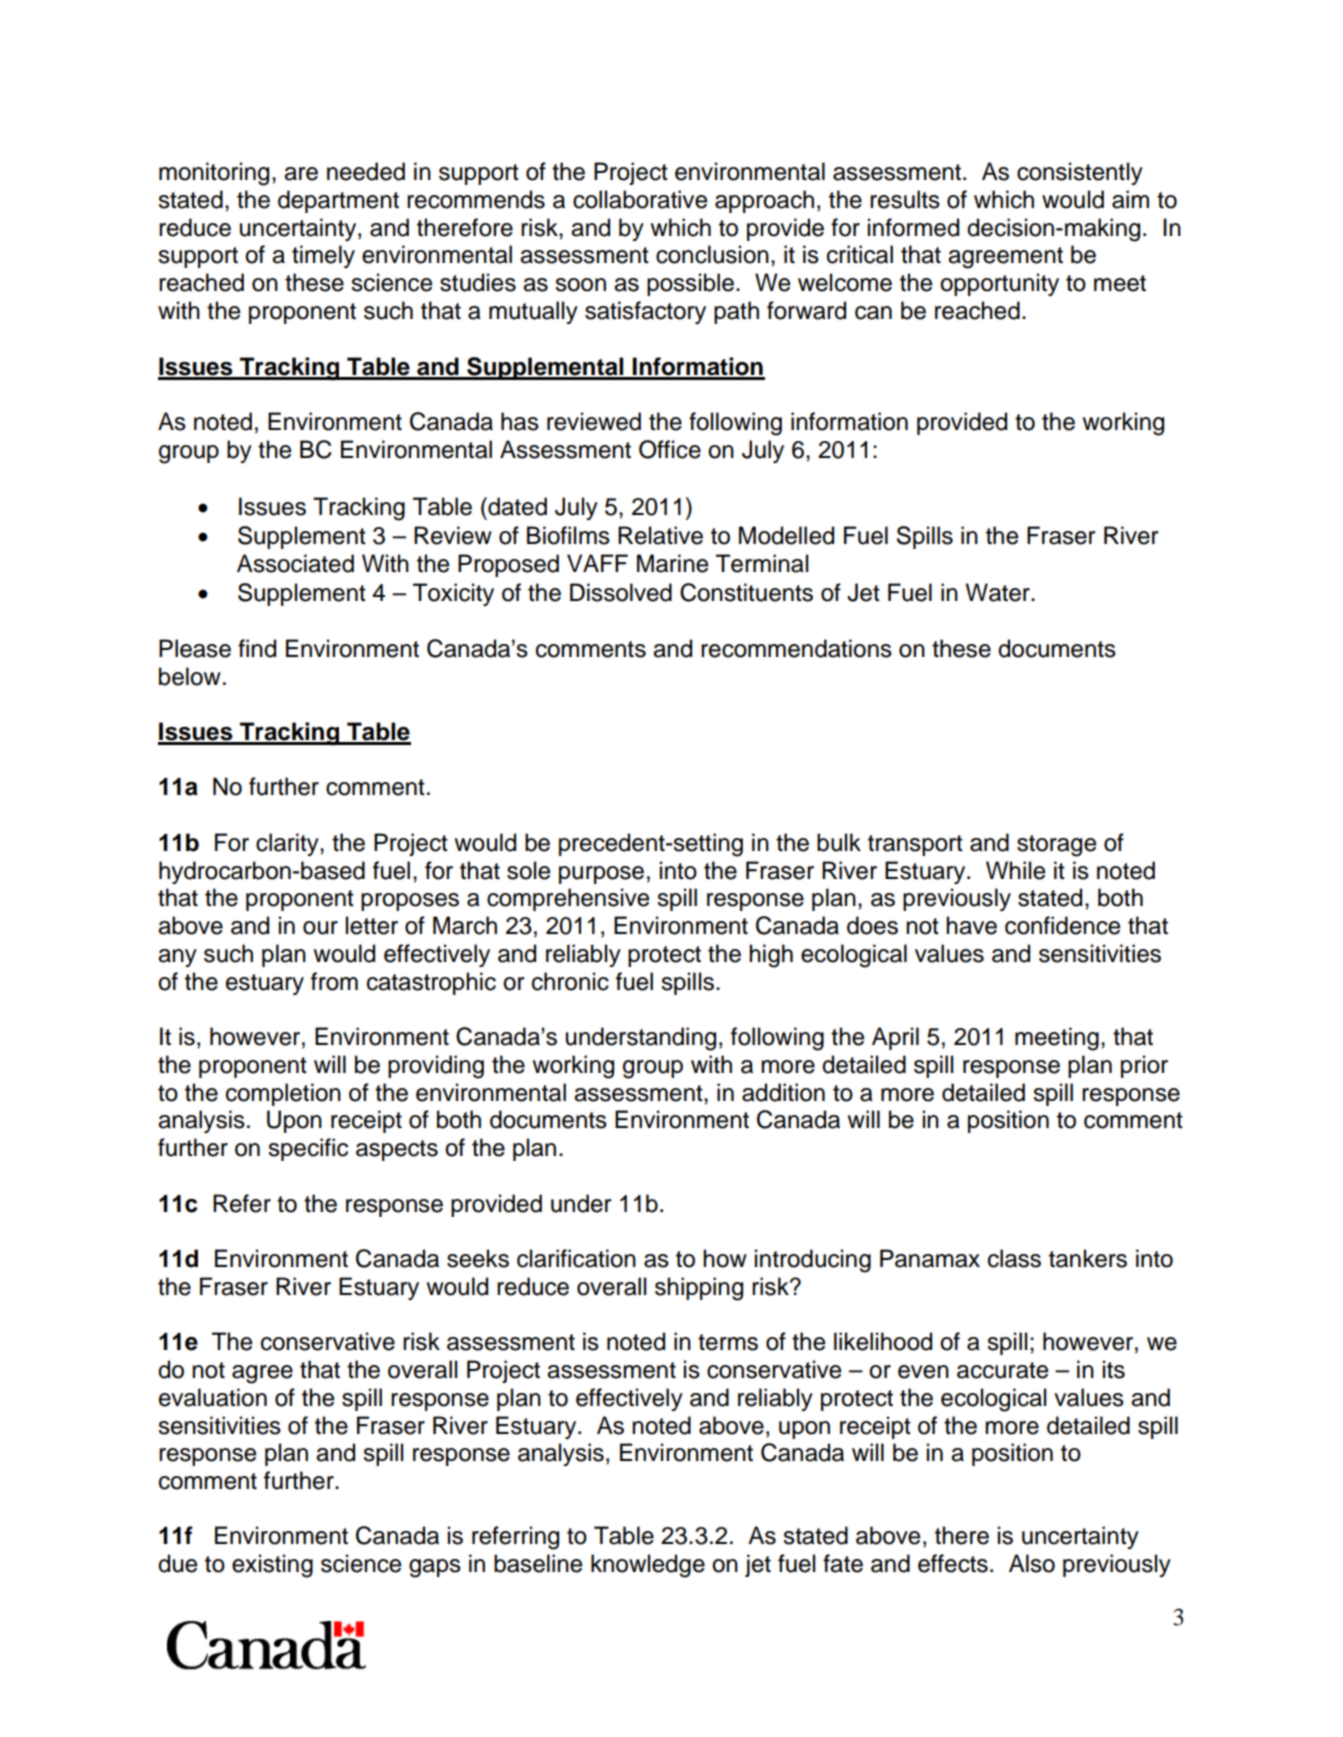 Image resolution: width=1343 pixels, height=1737 pixels. What do you see at coordinates (648, 1566) in the document?
I see `knowledge` at bounding box center [648, 1566].
